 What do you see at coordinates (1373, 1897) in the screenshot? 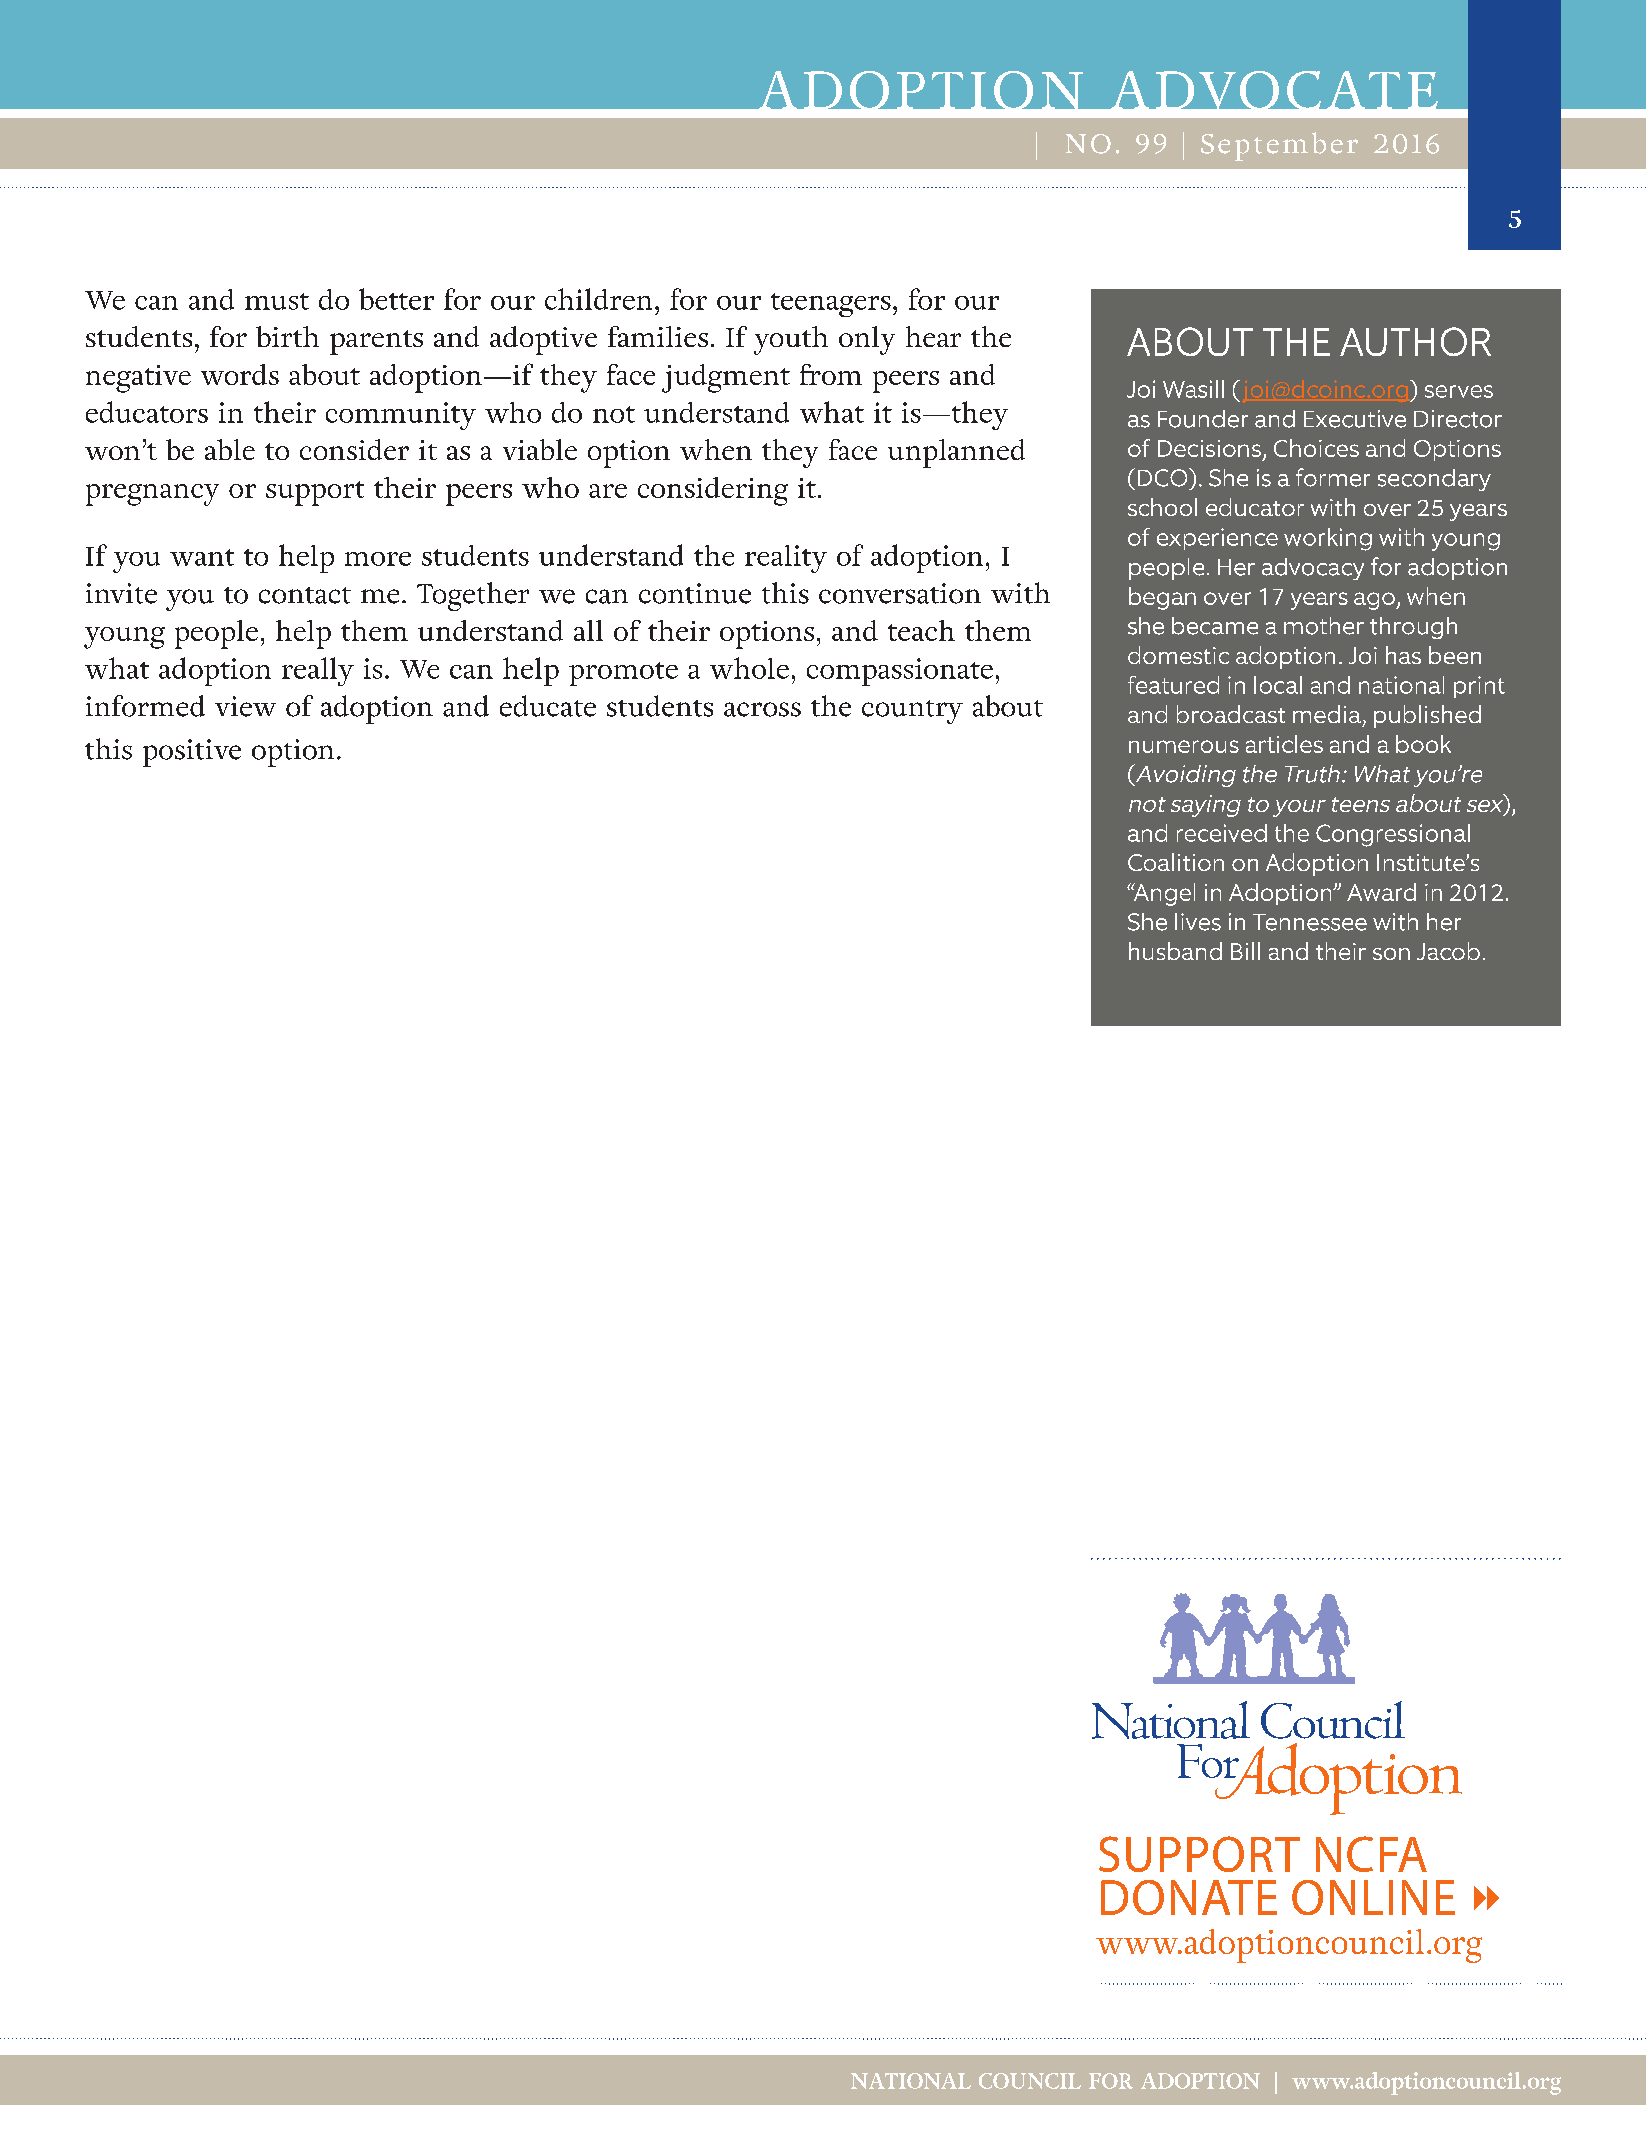
I see `ONLINE` at bounding box center [1373, 1897].
